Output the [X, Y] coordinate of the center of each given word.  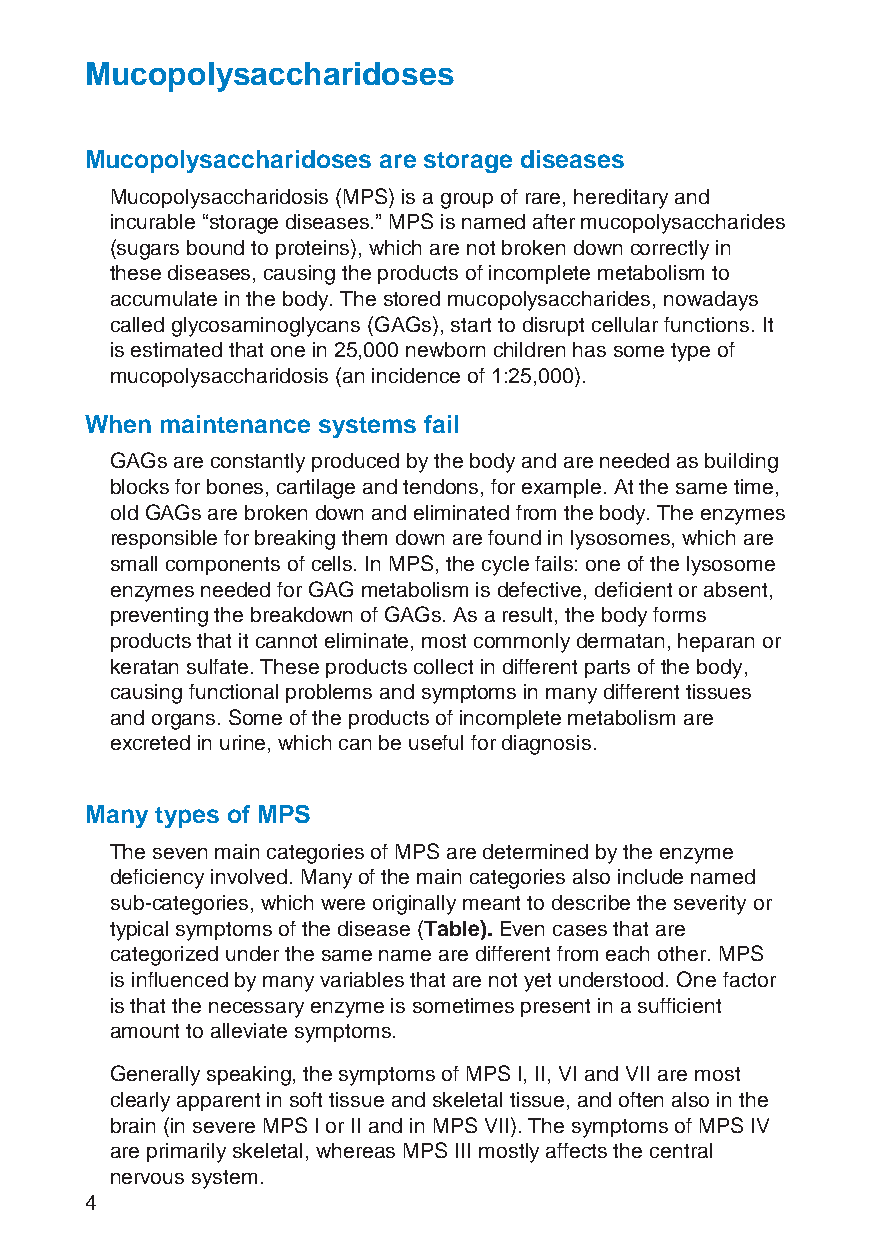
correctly [670, 250]
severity [710, 905]
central [681, 1150]
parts [607, 669]
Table [452, 928]
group [467, 201]
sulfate [217, 666]
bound [215, 247]
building [741, 463]
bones [237, 488]
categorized [164, 956]
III [463, 1150]
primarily [186, 1153]
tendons [442, 488]
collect [443, 666]
